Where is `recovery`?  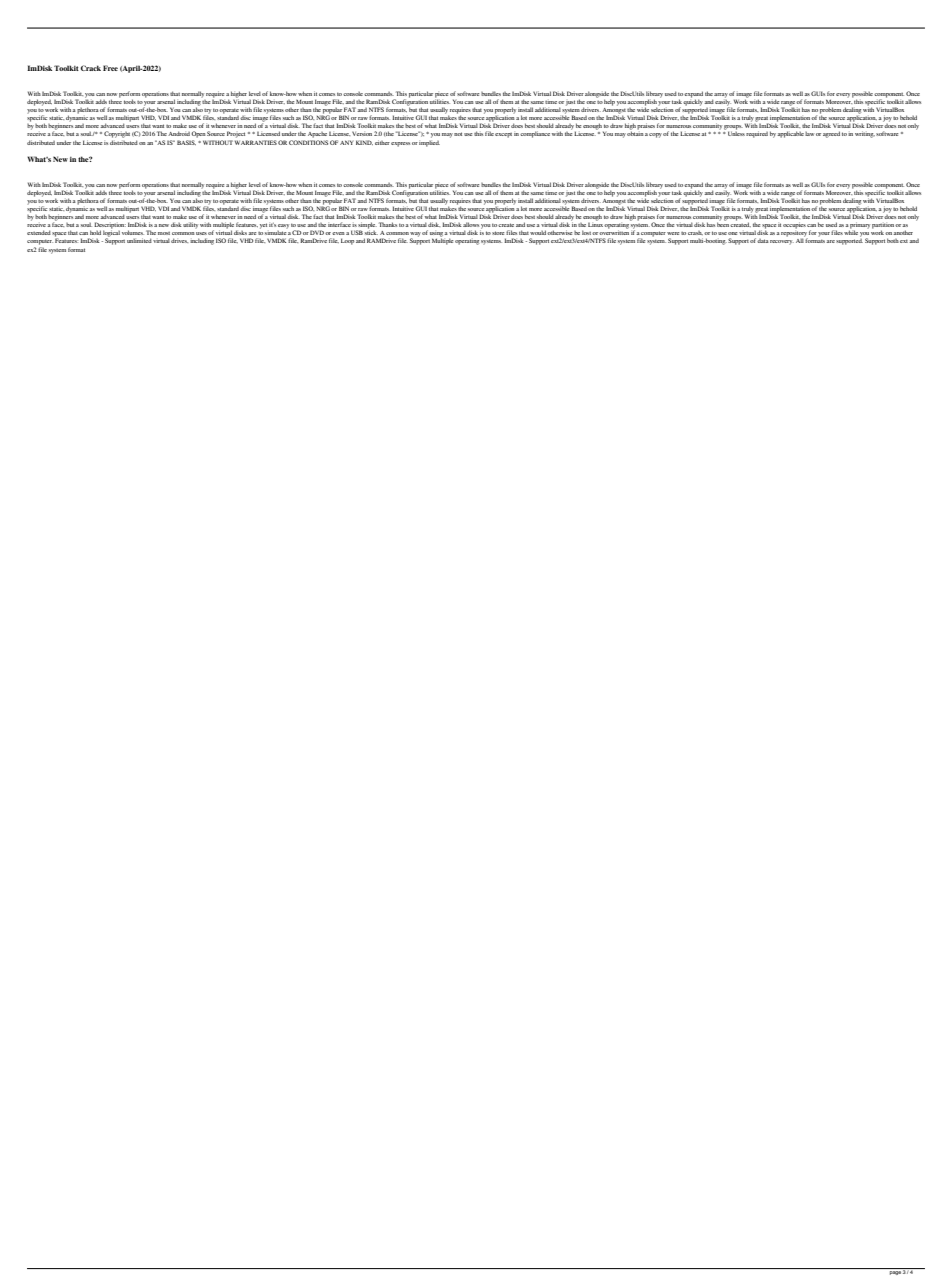
recovery is located at coordinates (782, 242).
